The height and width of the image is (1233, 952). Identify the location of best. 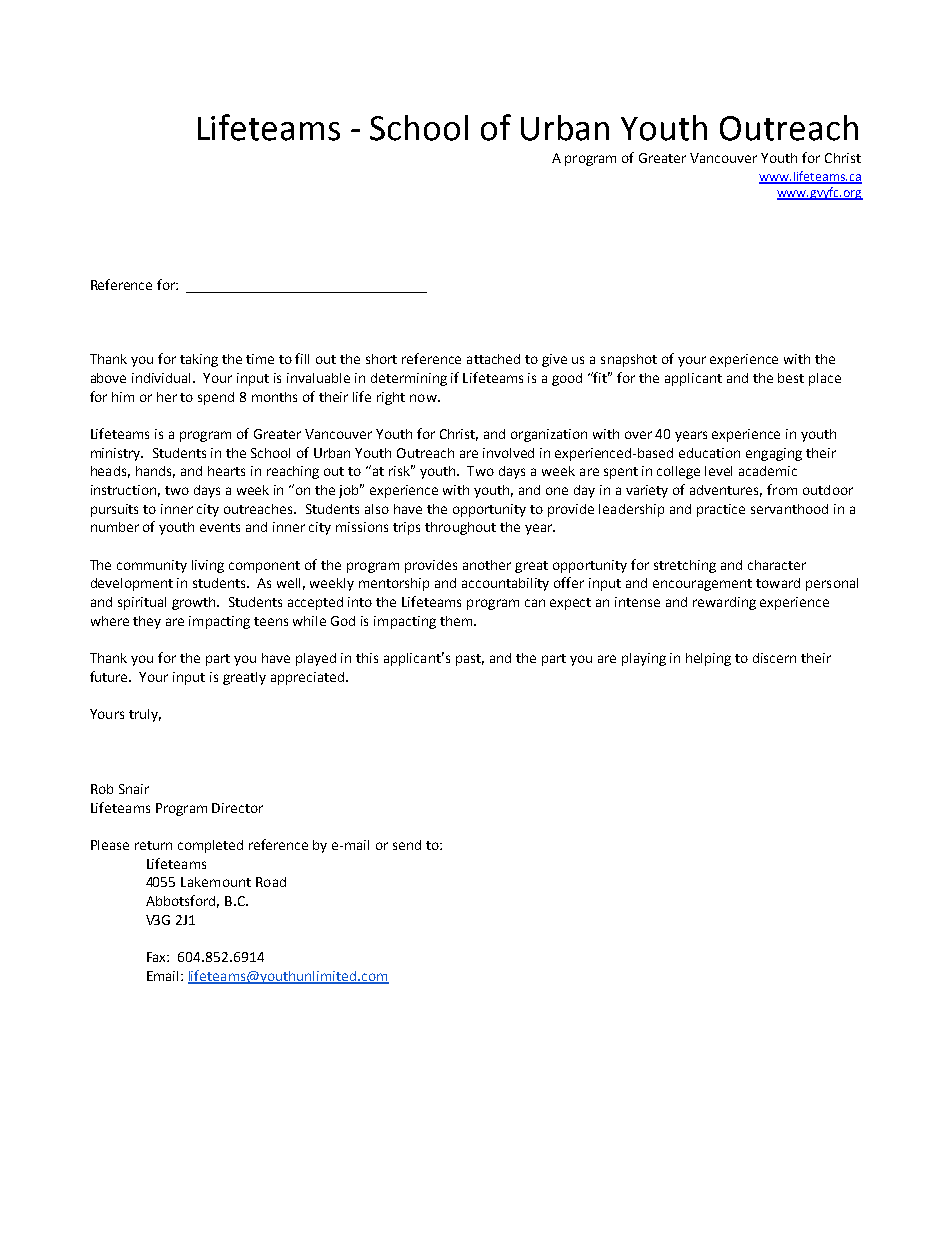
(791, 378).
